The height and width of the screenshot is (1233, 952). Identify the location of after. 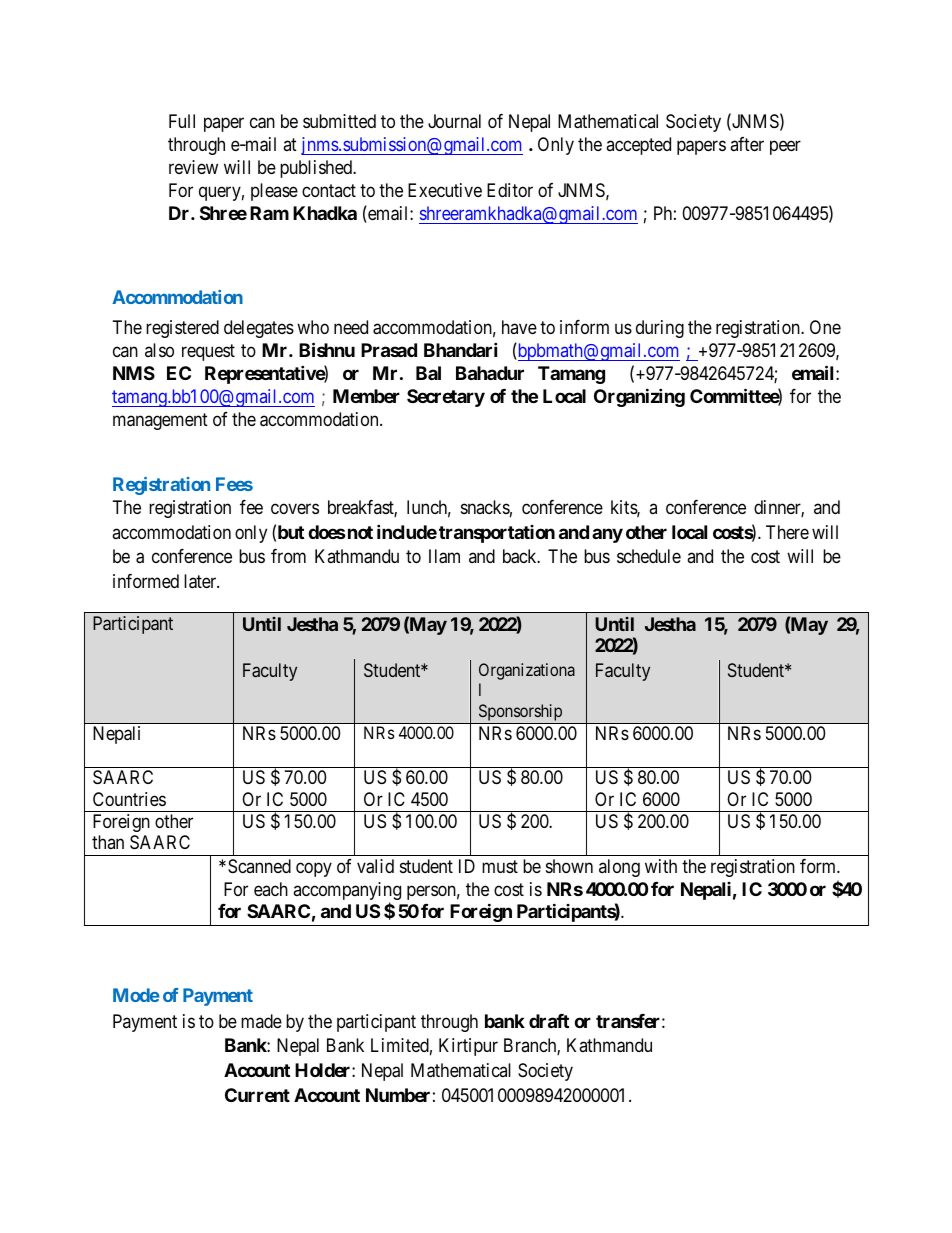
(747, 144).
